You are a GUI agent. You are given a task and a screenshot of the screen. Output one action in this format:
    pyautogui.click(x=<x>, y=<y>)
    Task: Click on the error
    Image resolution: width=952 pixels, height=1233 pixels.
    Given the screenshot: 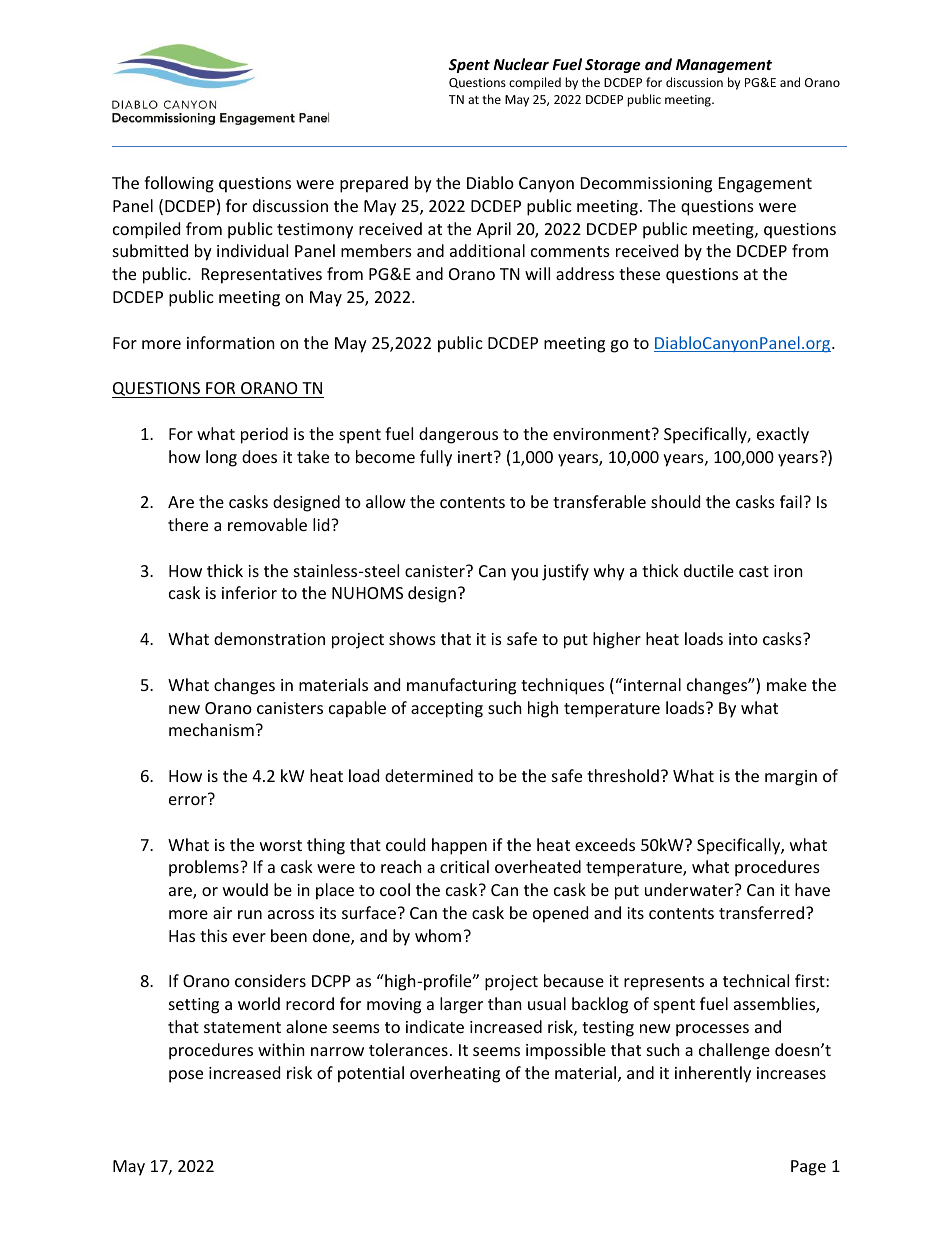 What is the action you would take?
    pyautogui.click(x=189, y=799)
